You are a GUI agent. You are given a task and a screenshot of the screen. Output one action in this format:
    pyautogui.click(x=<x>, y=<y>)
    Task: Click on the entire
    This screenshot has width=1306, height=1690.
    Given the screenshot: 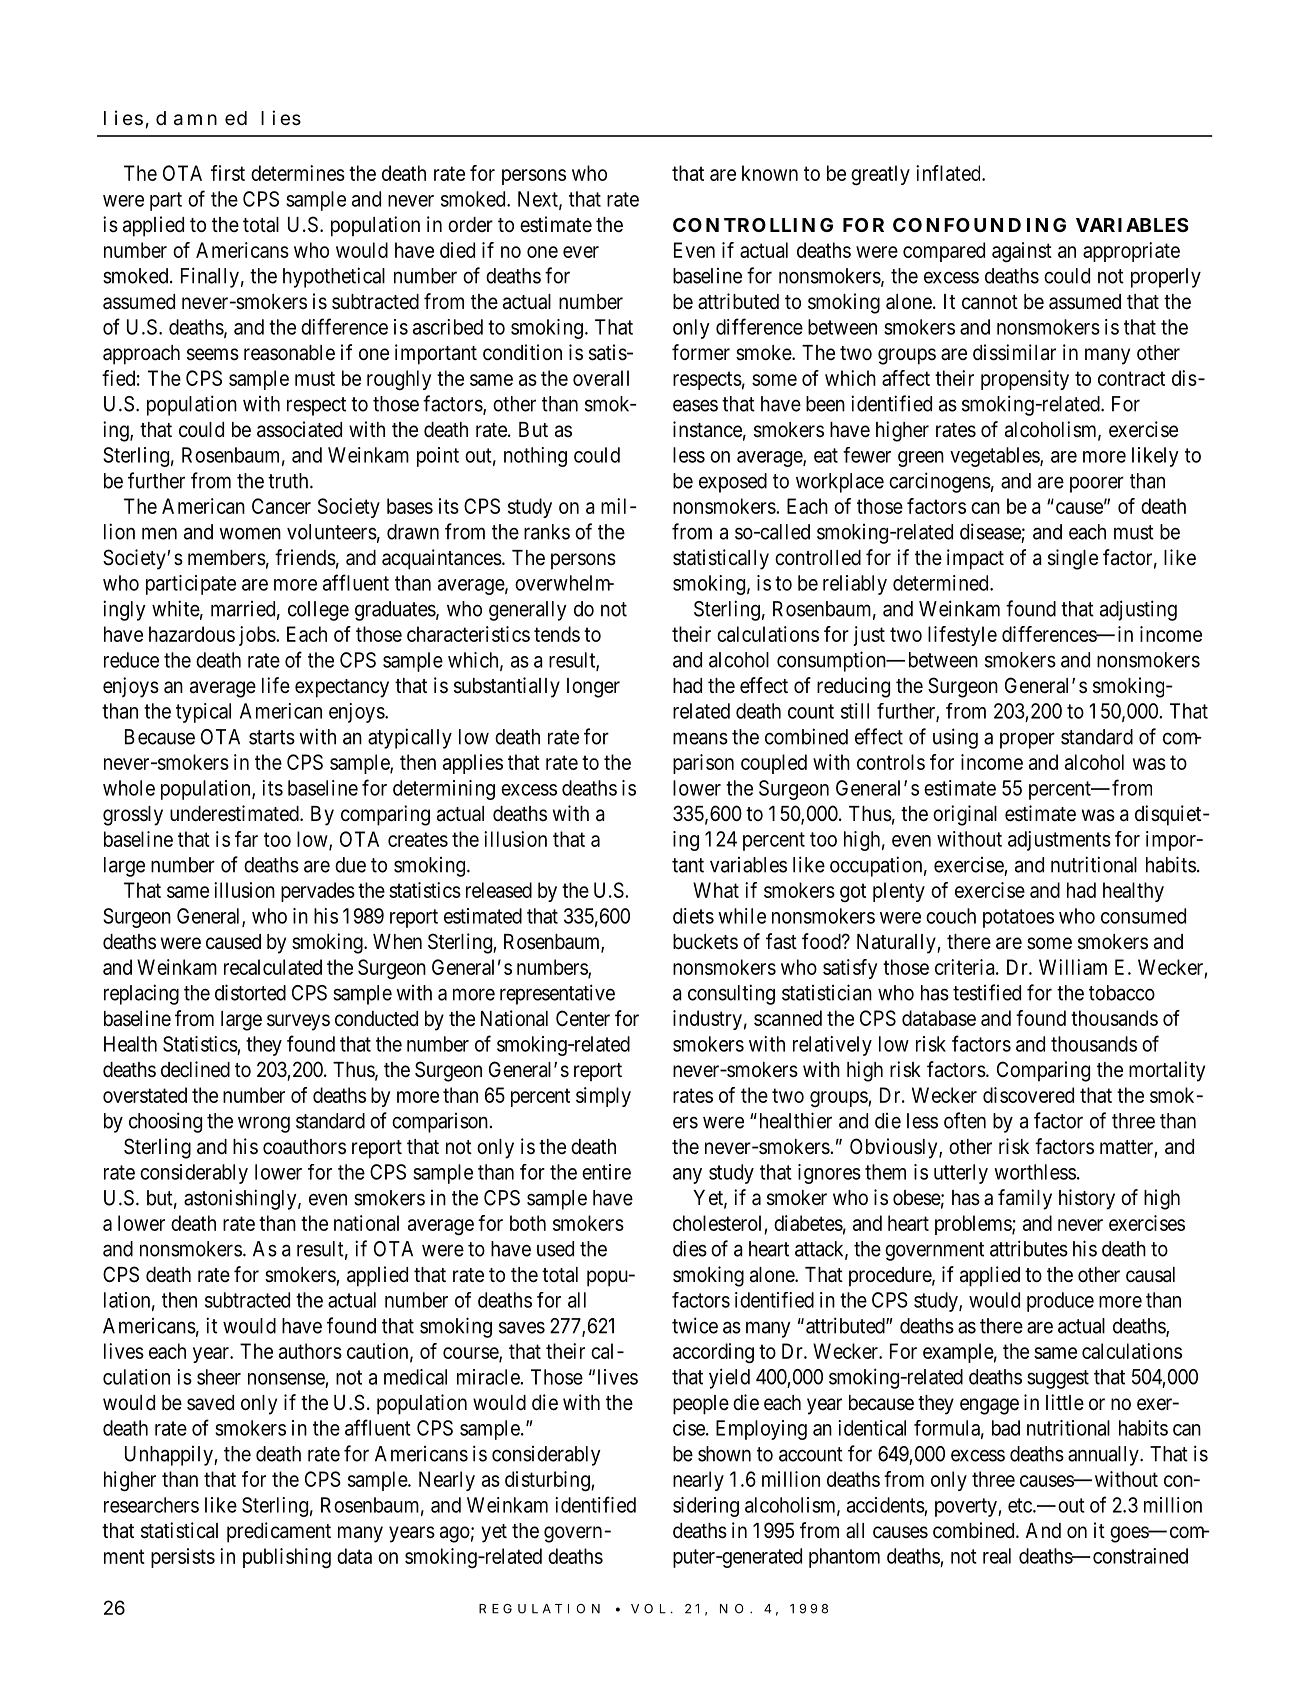 What is the action you would take?
    pyautogui.click(x=606, y=1172)
